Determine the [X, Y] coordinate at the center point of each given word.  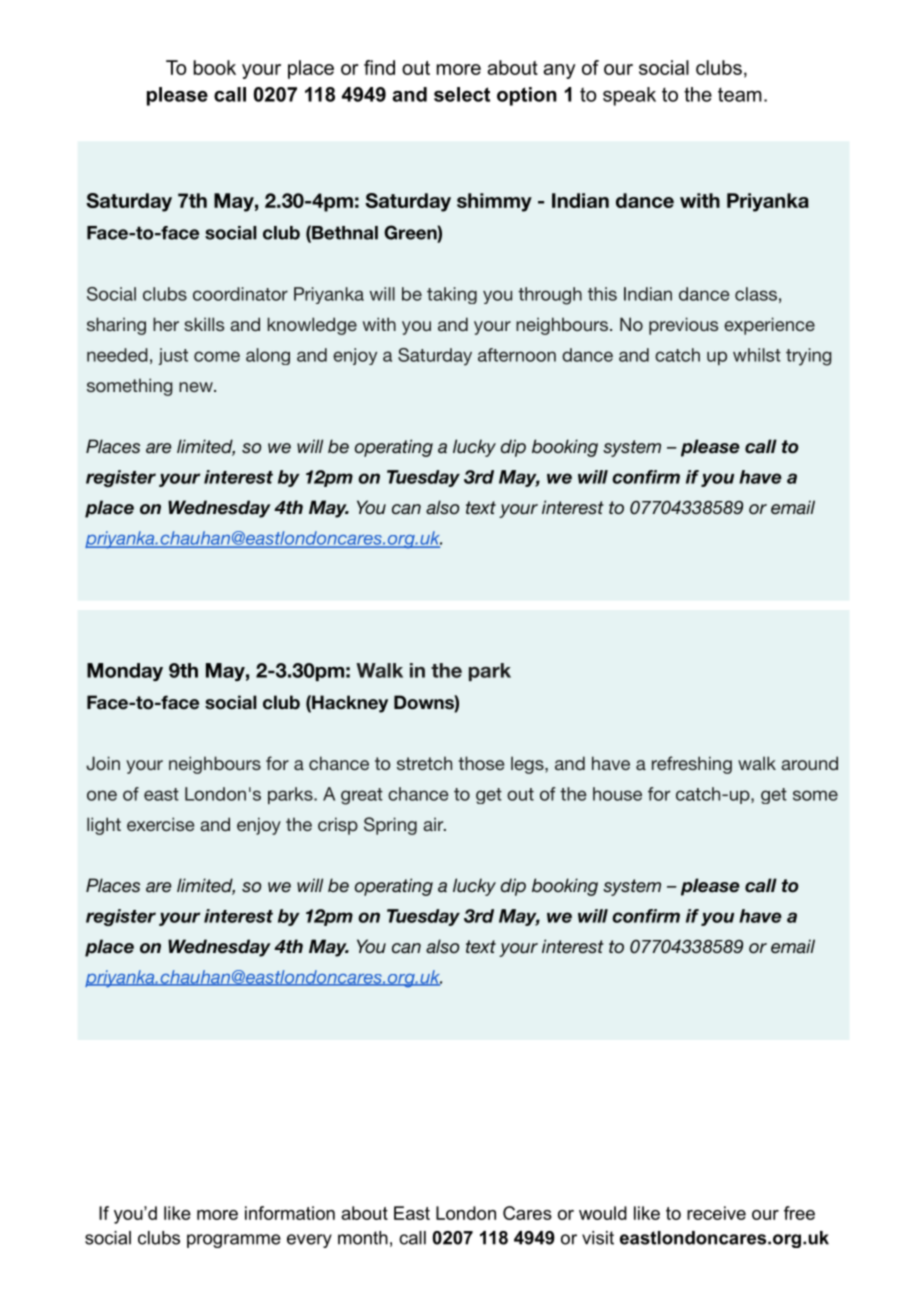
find [379, 67]
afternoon [517, 355]
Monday [125, 672]
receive [716, 1213]
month [363, 1238]
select [462, 94]
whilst [757, 355]
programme [234, 1241]
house [617, 794]
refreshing [692, 765]
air [434, 824]
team [740, 94]
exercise [160, 824]
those [481, 763]
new [197, 387]
